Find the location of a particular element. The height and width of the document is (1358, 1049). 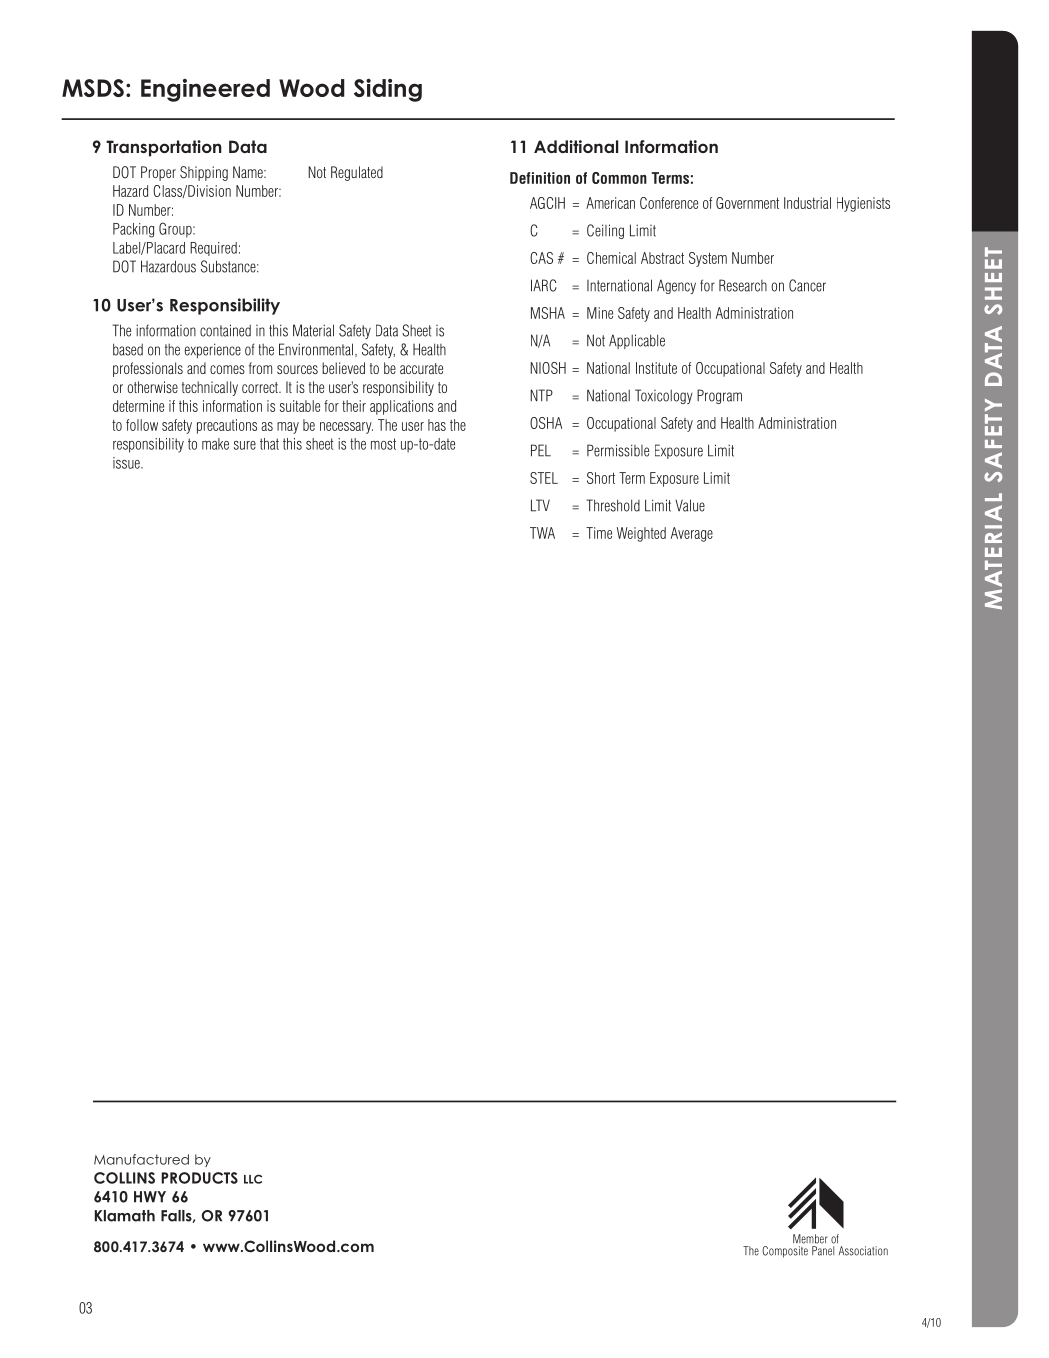

Transportation is located at coordinates (164, 148).
